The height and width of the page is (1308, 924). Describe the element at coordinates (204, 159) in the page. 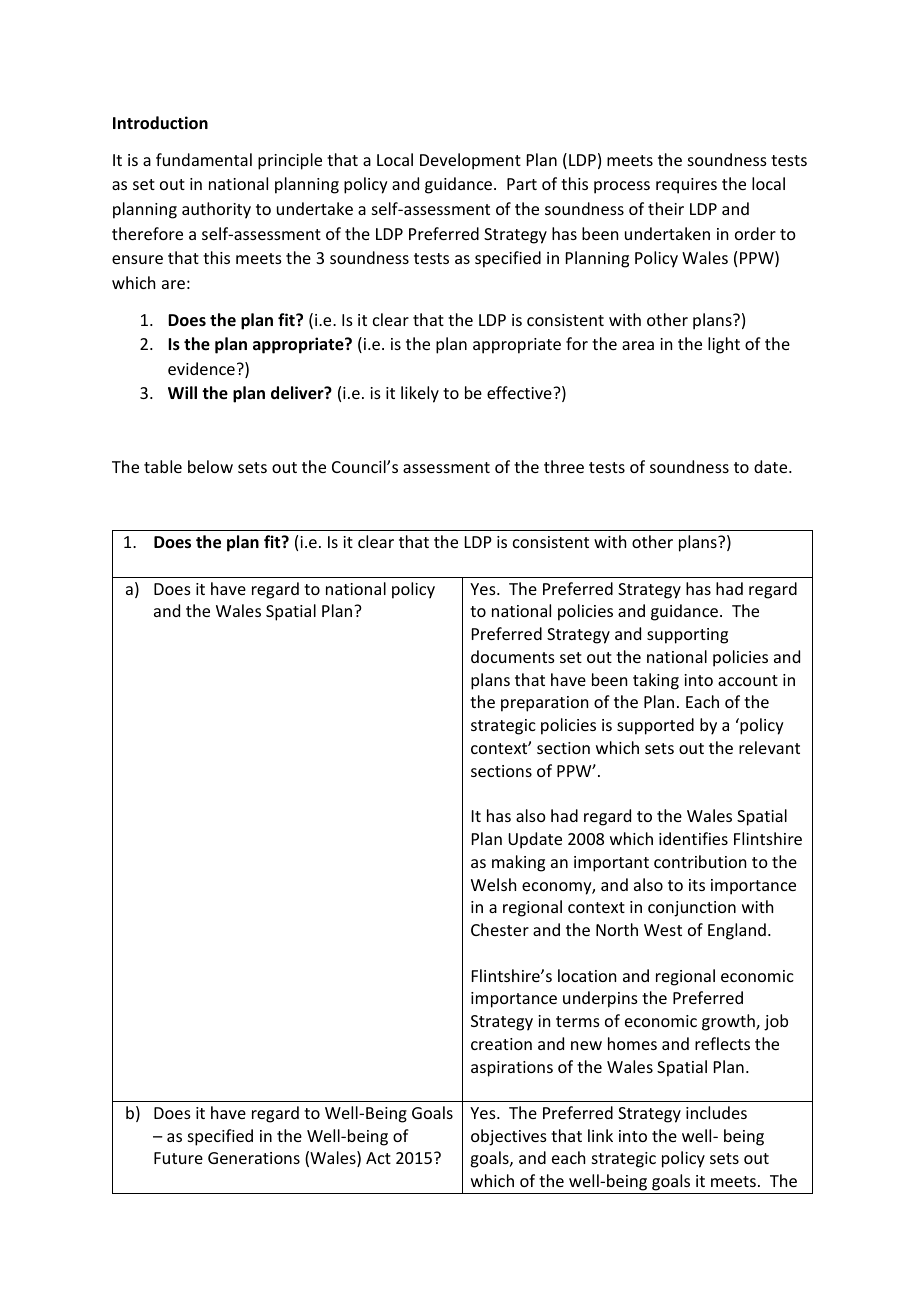

I see `fundamental` at that location.
